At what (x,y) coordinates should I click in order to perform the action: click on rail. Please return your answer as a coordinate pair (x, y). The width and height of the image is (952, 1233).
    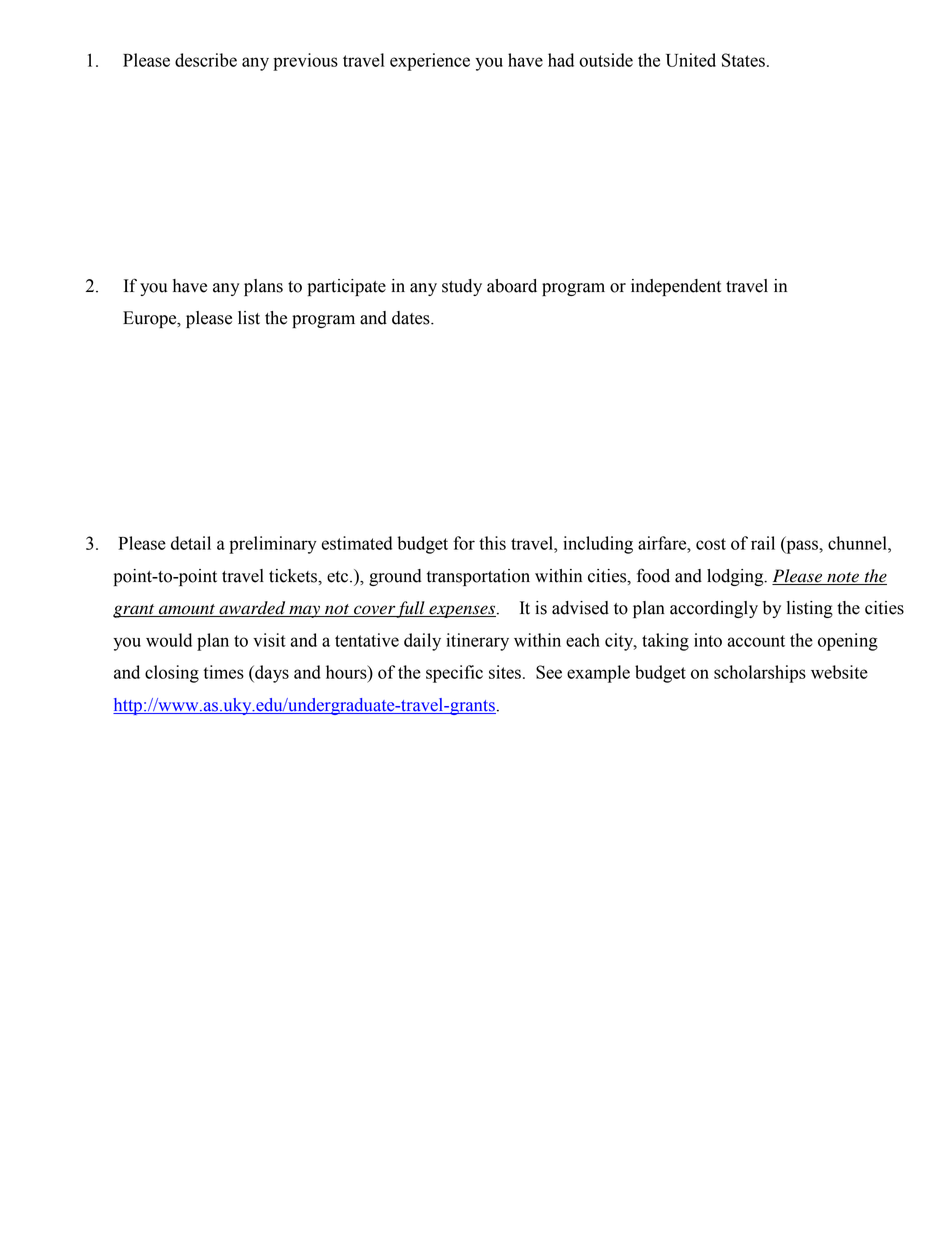
    Looking at the image, I should click on (763, 543).
